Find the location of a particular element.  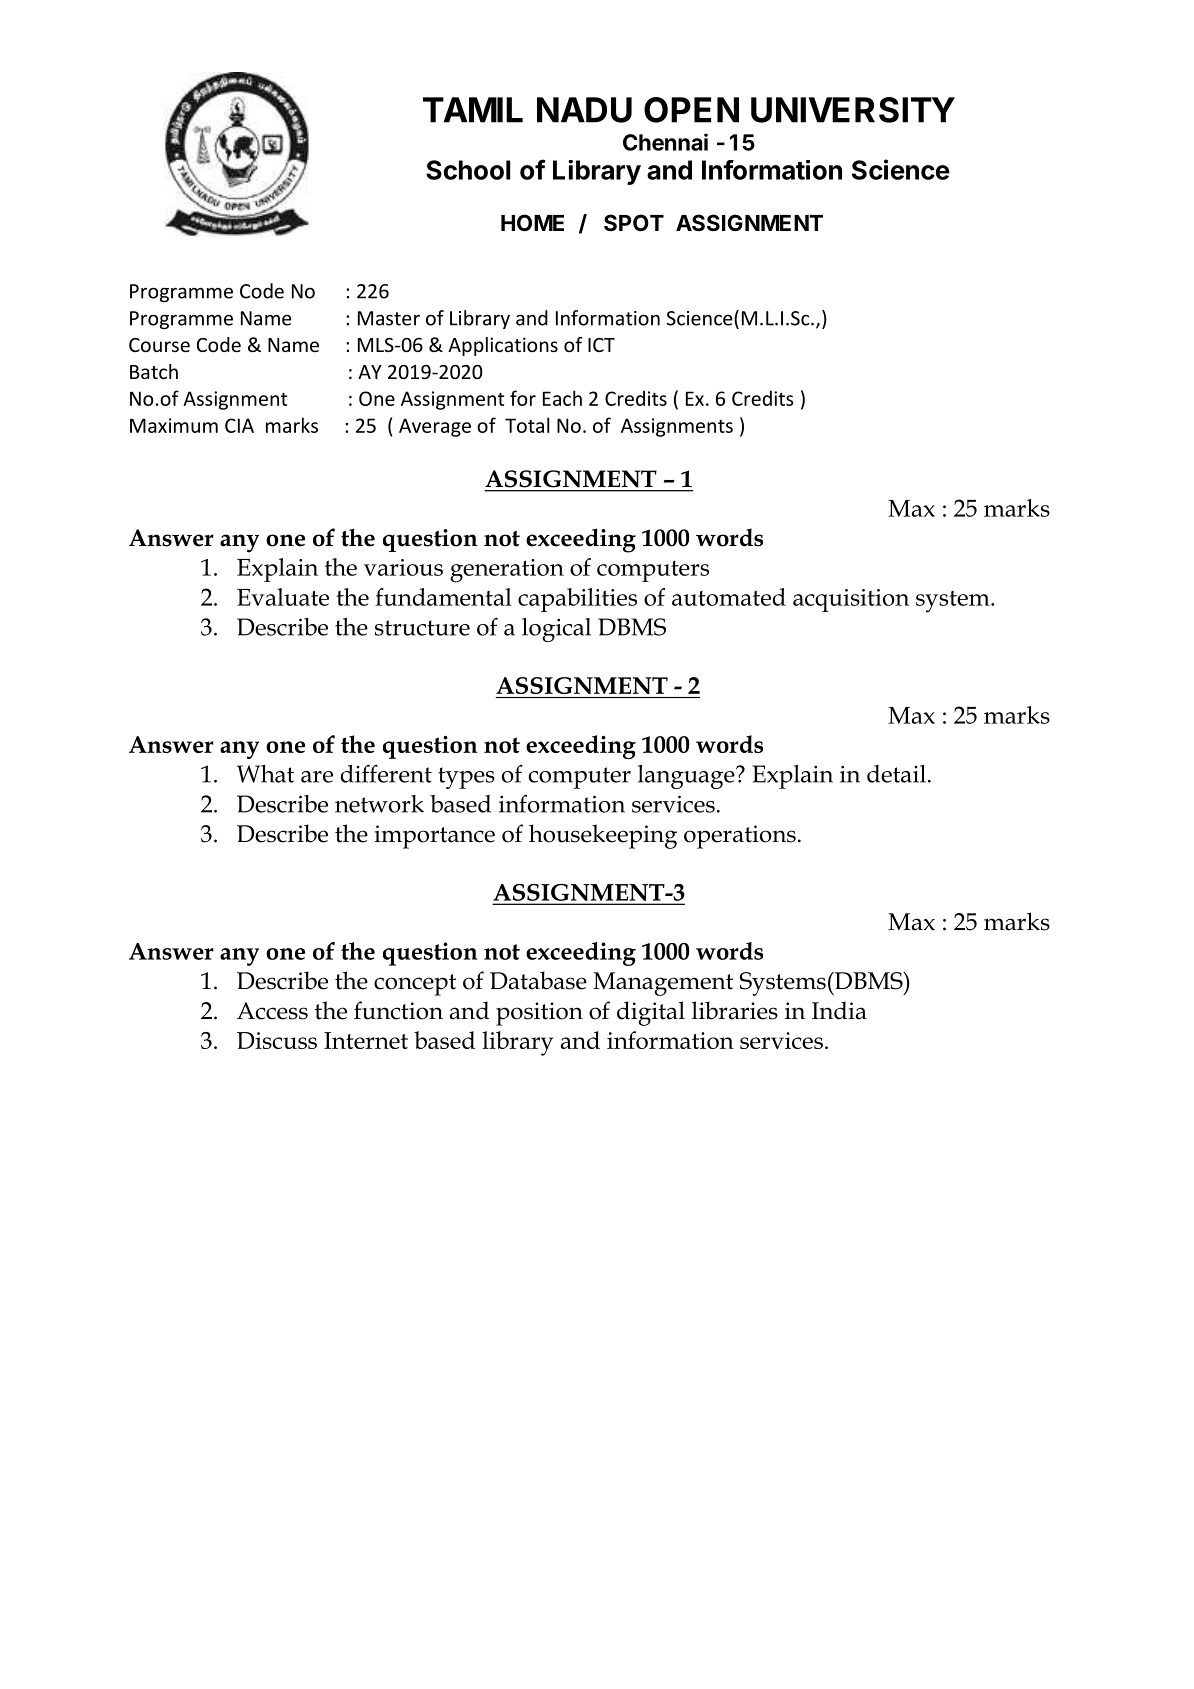

types is located at coordinates (466, 778).
